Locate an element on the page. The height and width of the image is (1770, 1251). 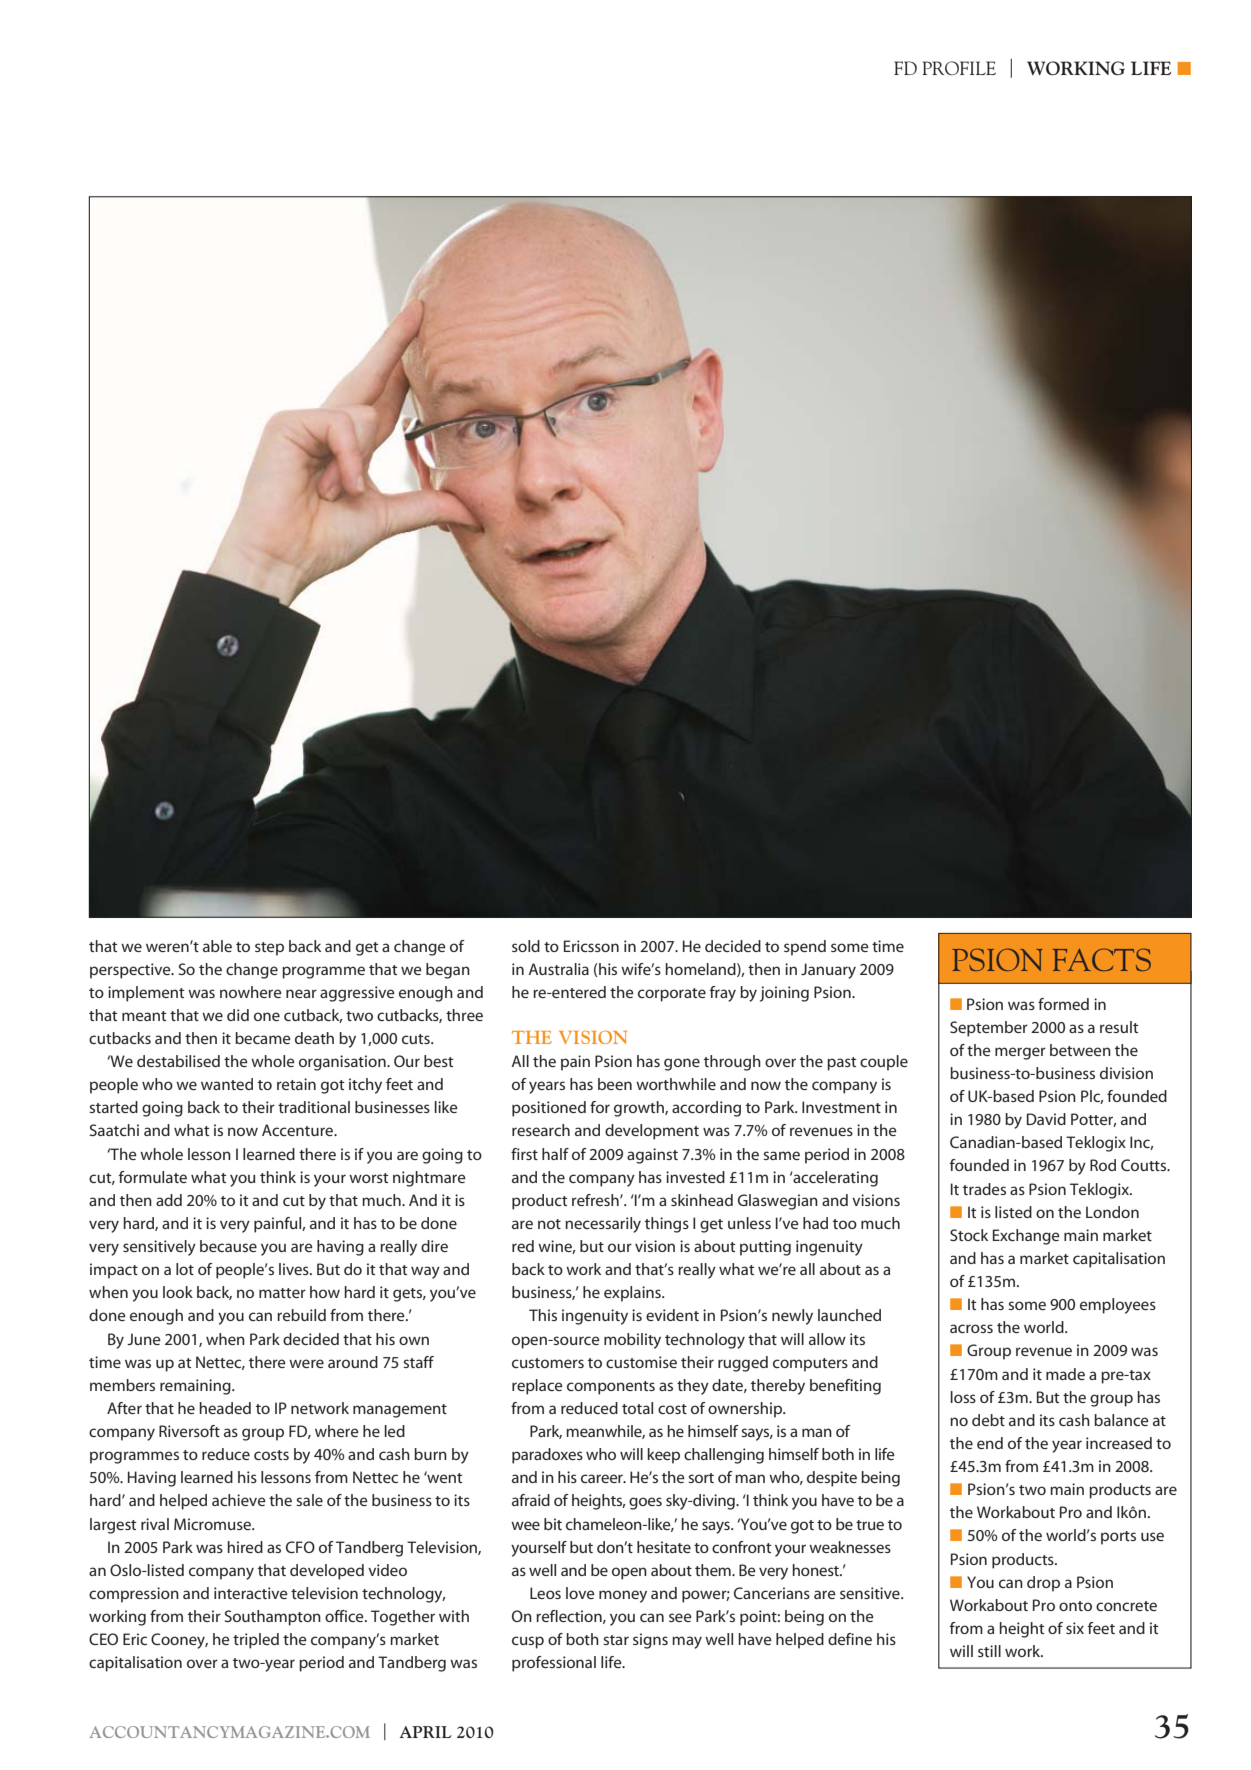
Australia is located at coordinates (559, 969).
